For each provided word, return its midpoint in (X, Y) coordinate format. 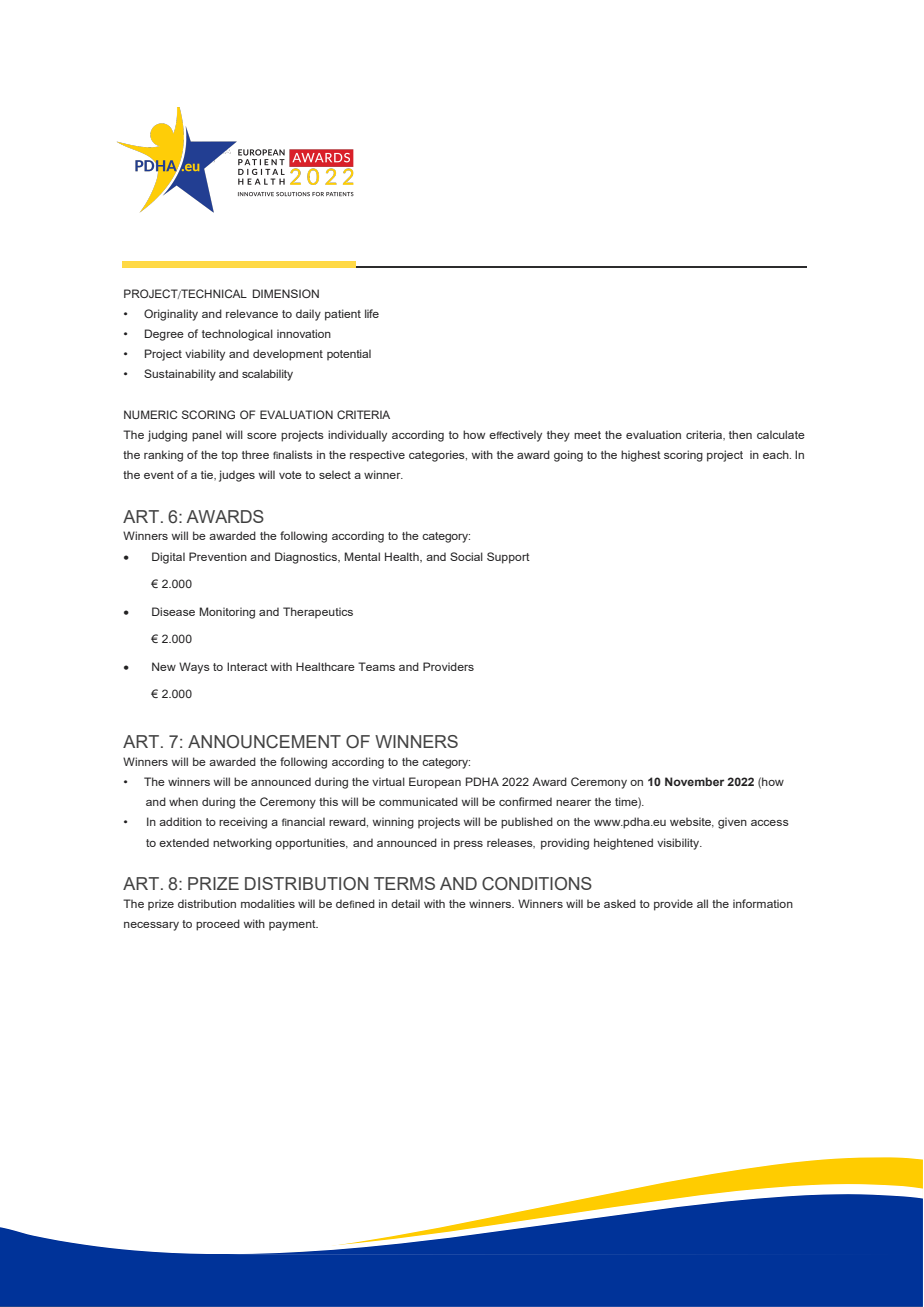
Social (466, 556)
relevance (252, 313)
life (372, 313)
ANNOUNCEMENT (264, 742)
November (694, 781)
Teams (376, 666)
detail (405, 903)
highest (641, 456)
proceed (218, 925)
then (740, 434)
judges (237, 476)
